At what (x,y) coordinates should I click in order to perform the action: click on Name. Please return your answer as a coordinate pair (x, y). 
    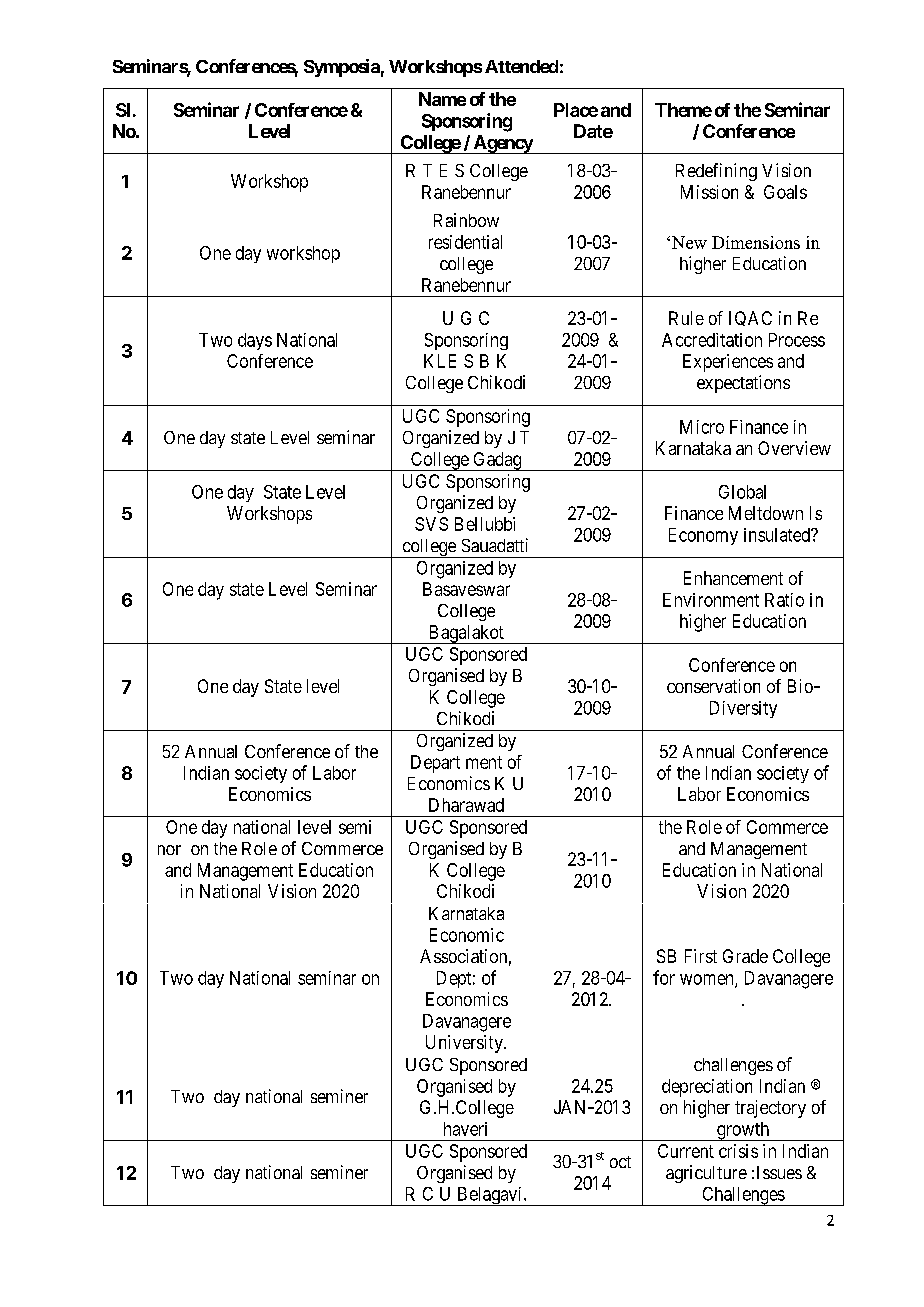
    Looking at the image, I should click on (442, 99).
